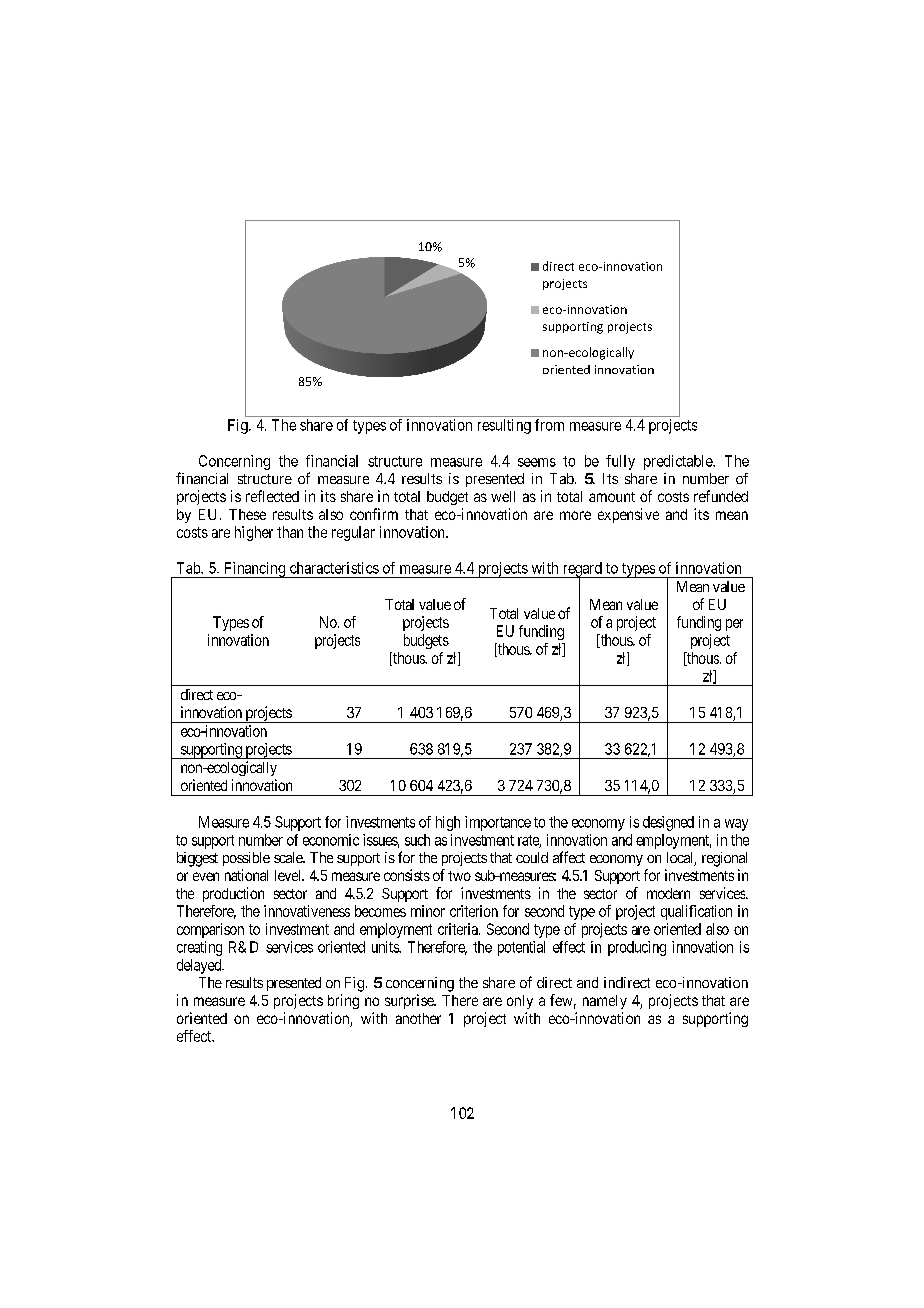 This screenshot has height=1308, width=924. I want to click on more, so click(575, 515).
